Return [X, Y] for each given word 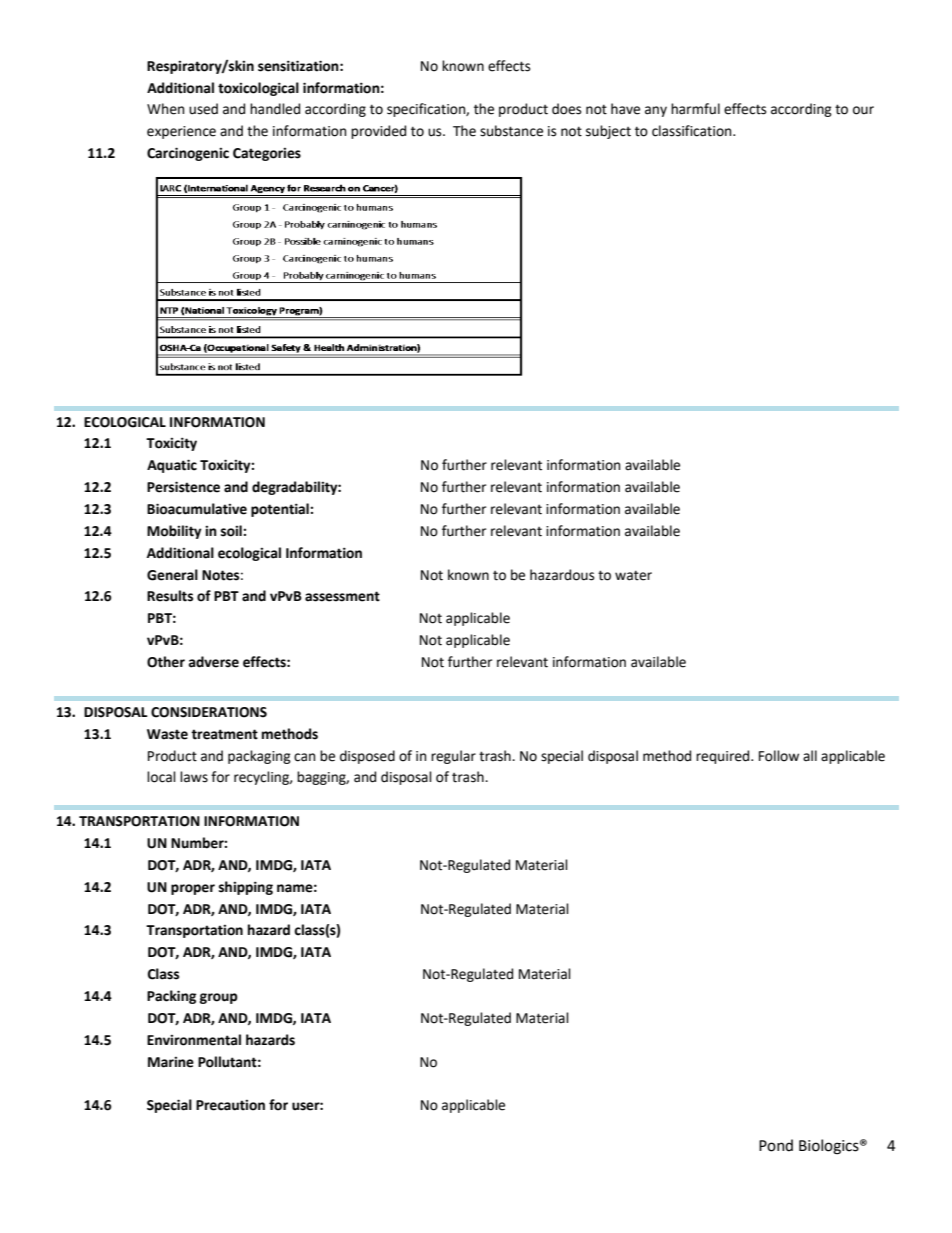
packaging [259, 757]
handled [275, 109]
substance [511, 131]
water [633, 575]
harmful [695, 109]
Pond [776, 1145]
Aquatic [172, 466]
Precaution [230, 1105]
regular [453, 757]
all [810, 755]
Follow [779, 756]
